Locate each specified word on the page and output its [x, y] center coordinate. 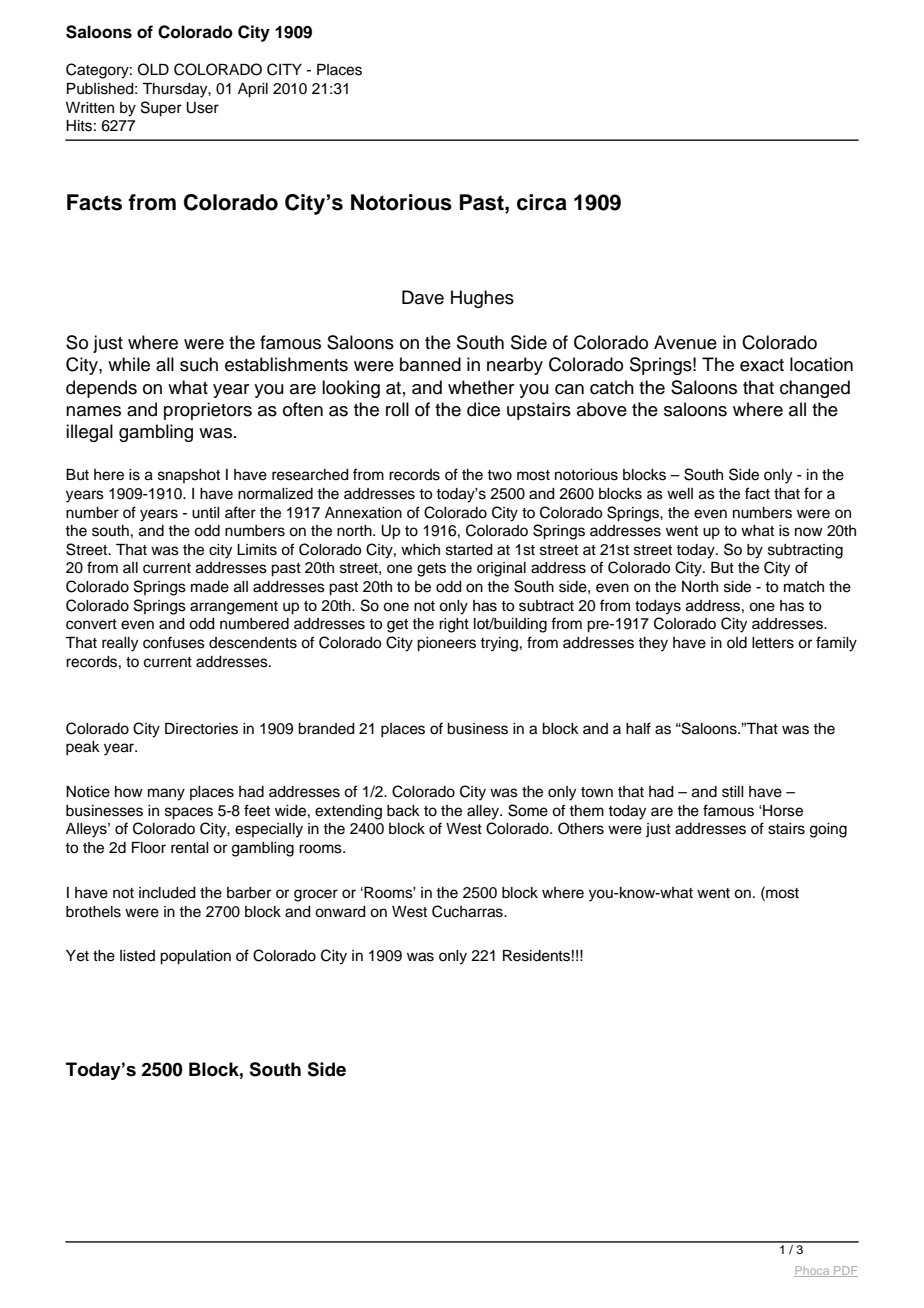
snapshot [189, 476]
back [403, 811]
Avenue [685, 342]
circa [542, 202]
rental [190, 848]
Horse [782, 811]
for [813, 493]
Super [161, 109]
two [499, 475]
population [195, 957]
